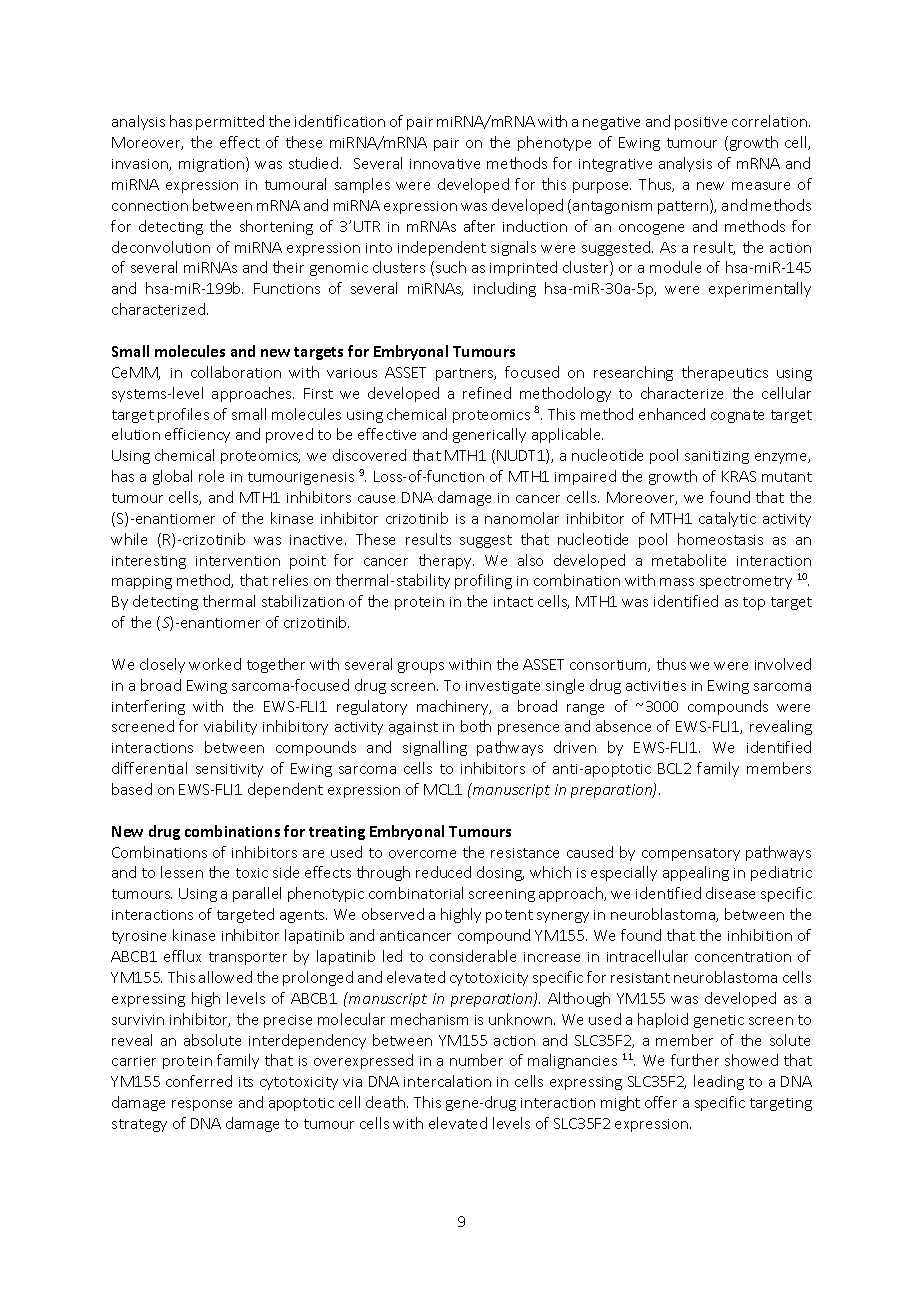 The width and height of the screenshot is (924, 1308). What do you see at coordinates (202, 1105) in the screenshot?
I see `response` at bounding box center [202, 1105].
